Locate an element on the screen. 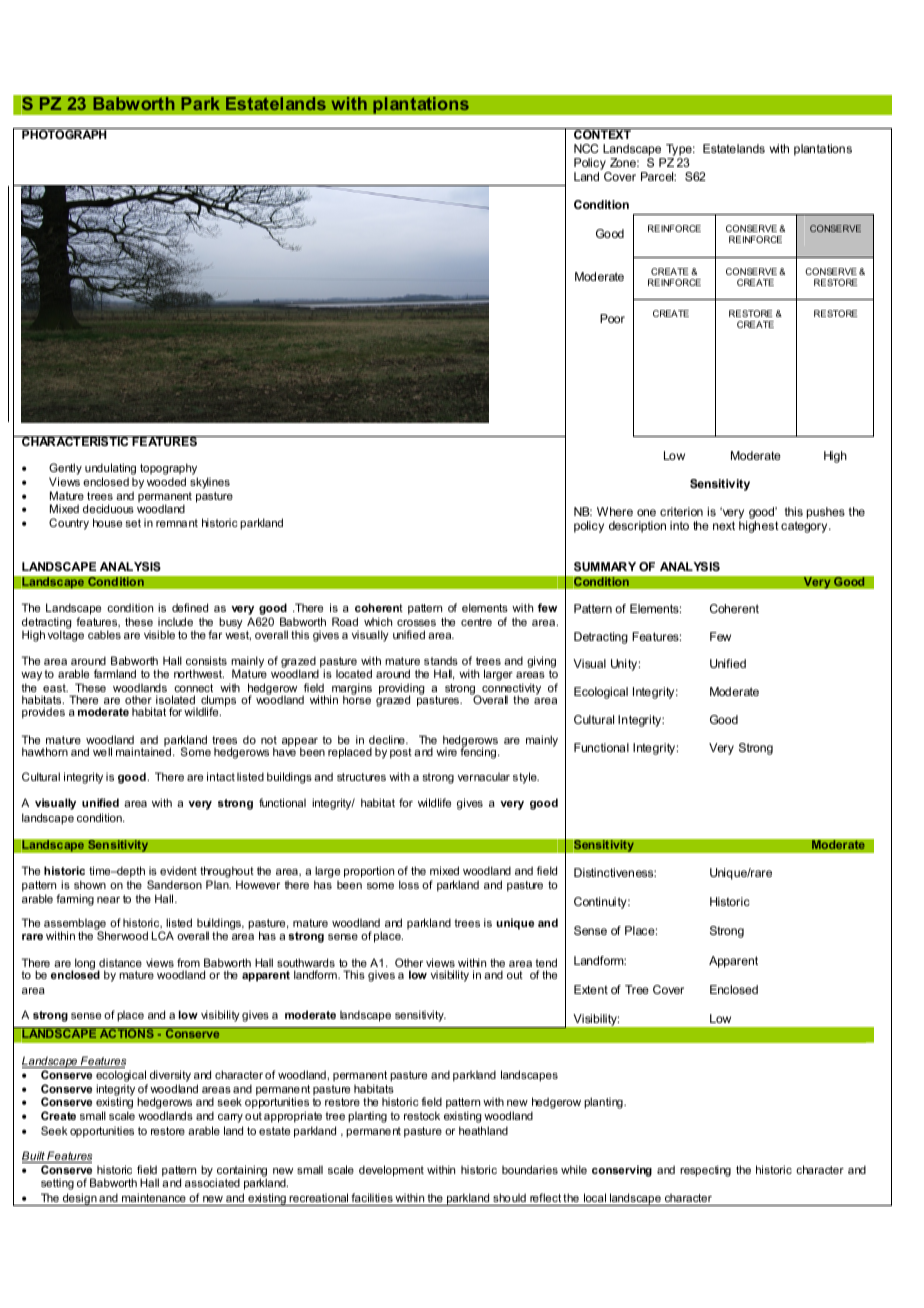  maintenance is located at coordinates (154, 1197).
